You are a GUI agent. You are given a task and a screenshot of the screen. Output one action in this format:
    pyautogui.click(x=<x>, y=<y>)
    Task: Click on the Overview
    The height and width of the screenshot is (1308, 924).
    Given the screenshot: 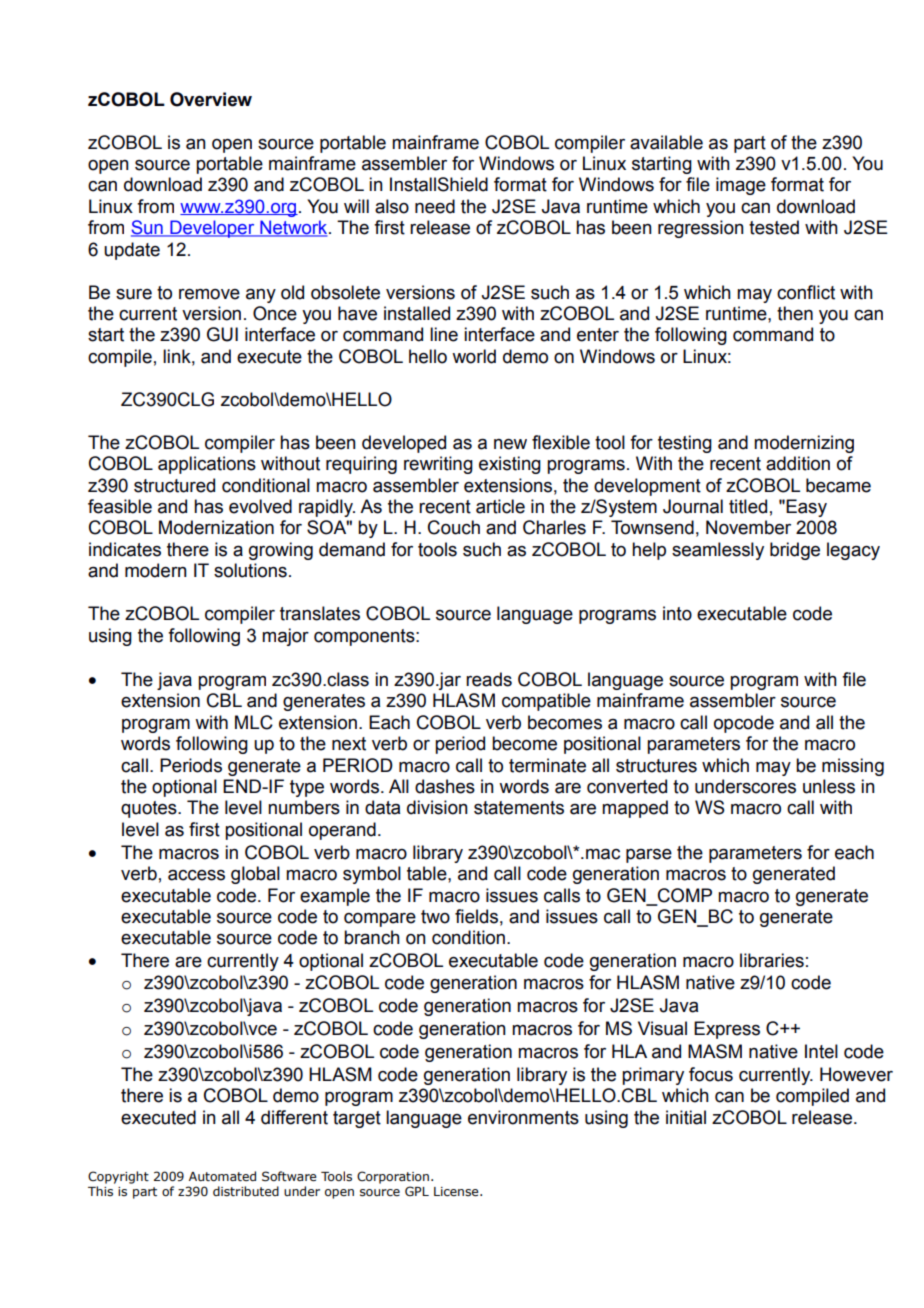 What is the action you would take?
    pyautogui.click(x=211, y=99)
